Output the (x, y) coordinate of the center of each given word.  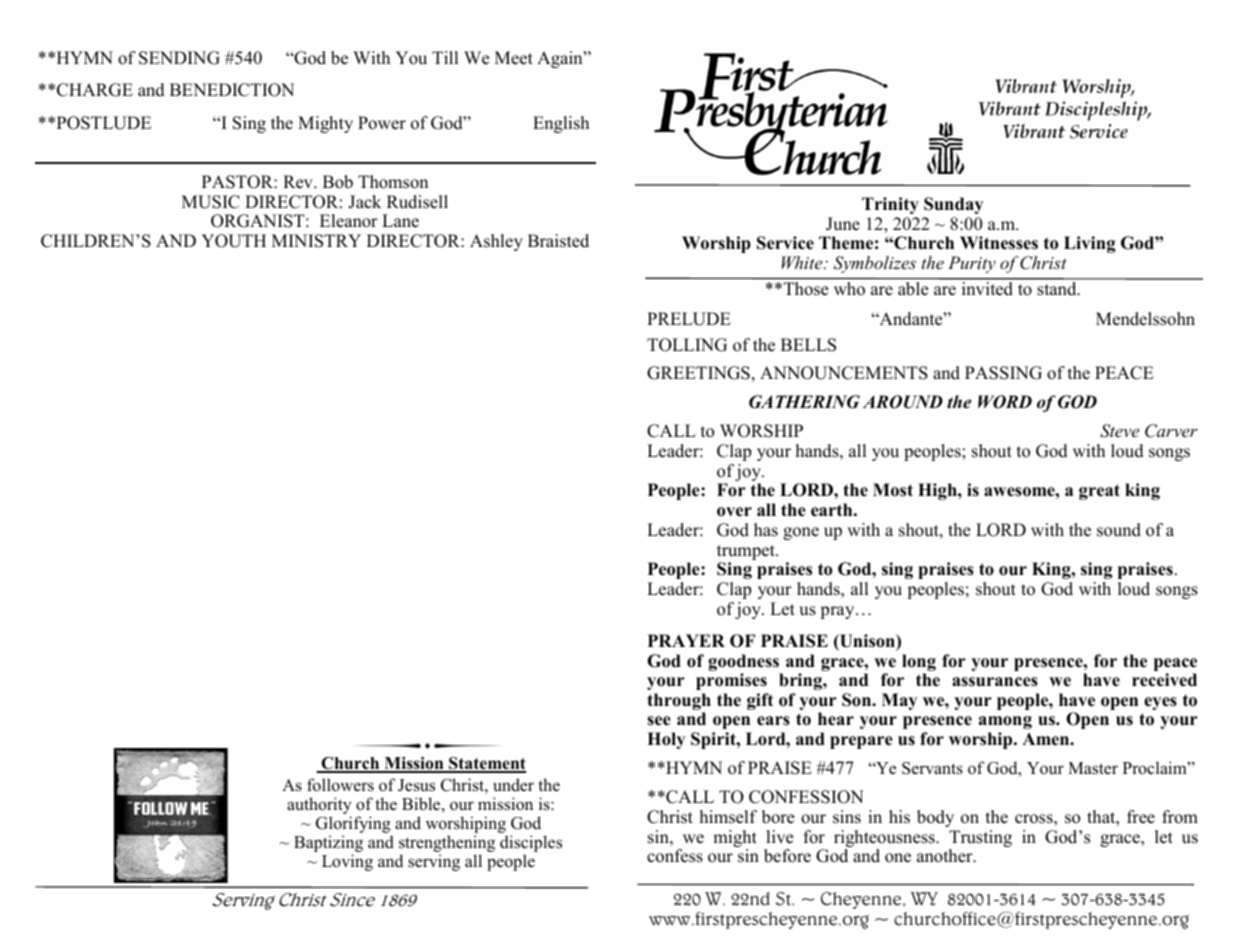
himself (728, 817)
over (734, 512)
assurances (995, 682)
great (1099, 492)
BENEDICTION (232, 90)
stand (1058, 288)
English (561, 124)
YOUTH (233, 241)
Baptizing (328, 845)
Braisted (558, 241)
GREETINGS (698, 373)
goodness (745, 664)
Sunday (953, 205)
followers (340, 785)
